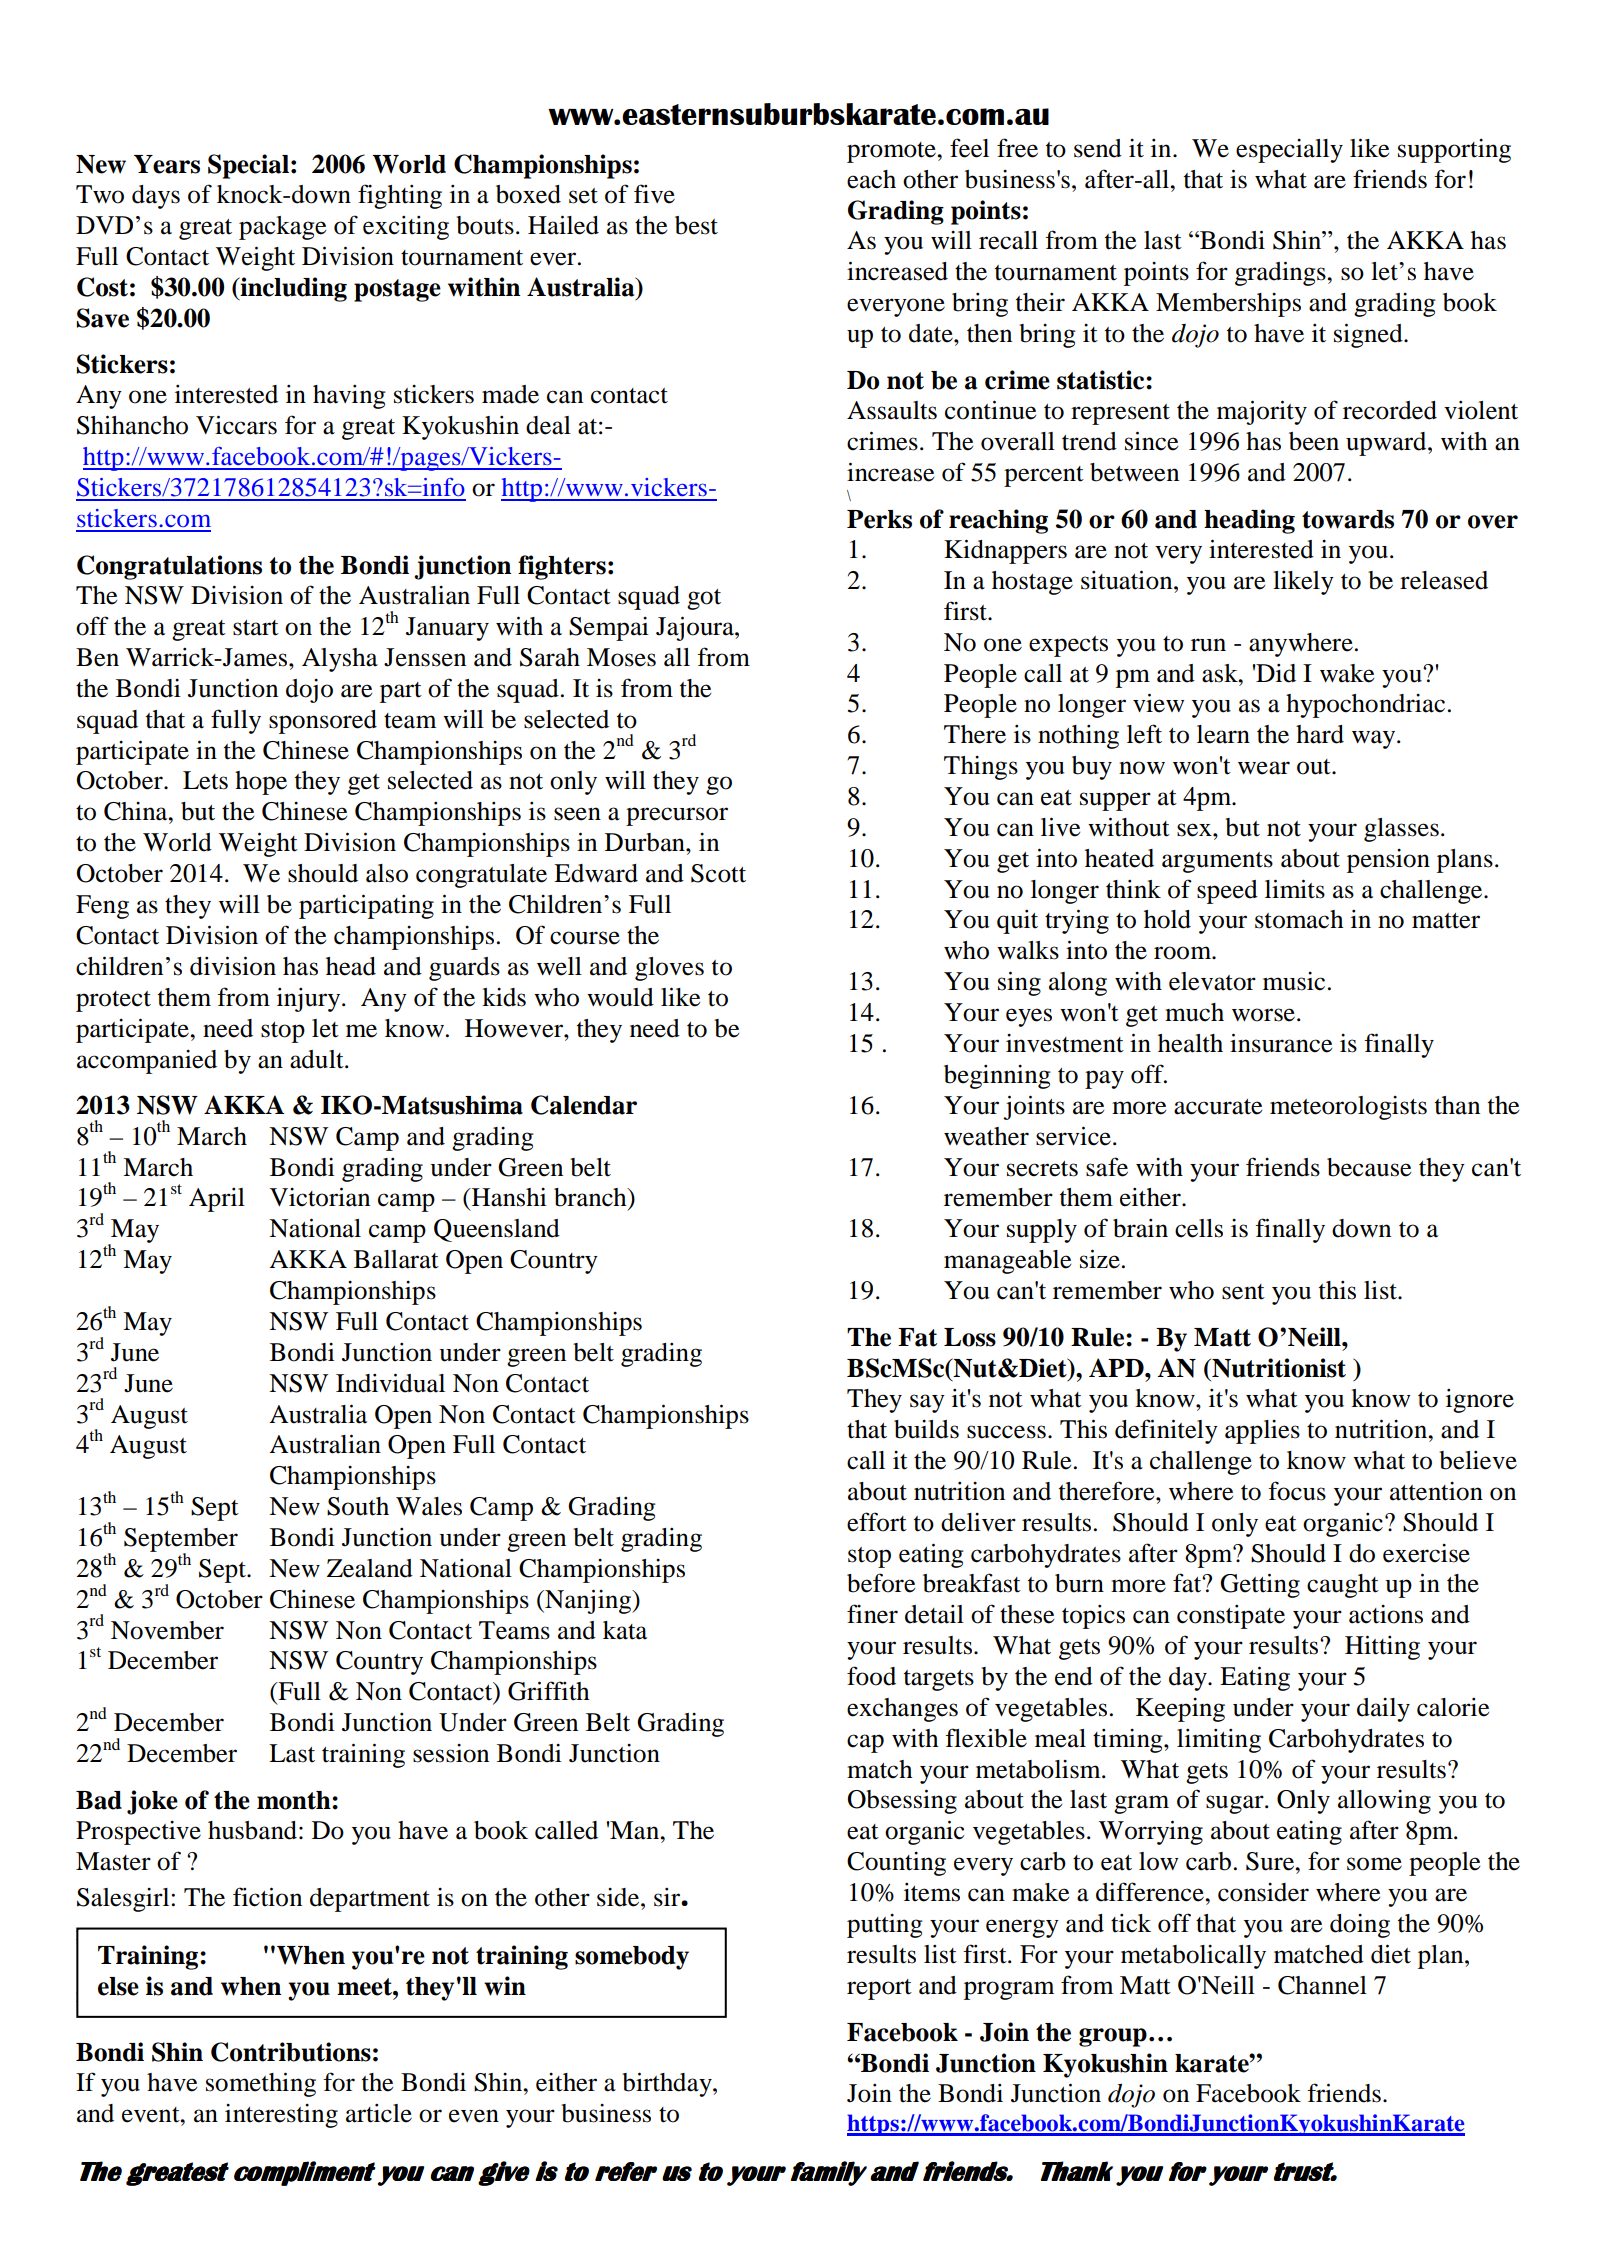  I want to click on Contributions, so click(291, 2052).
